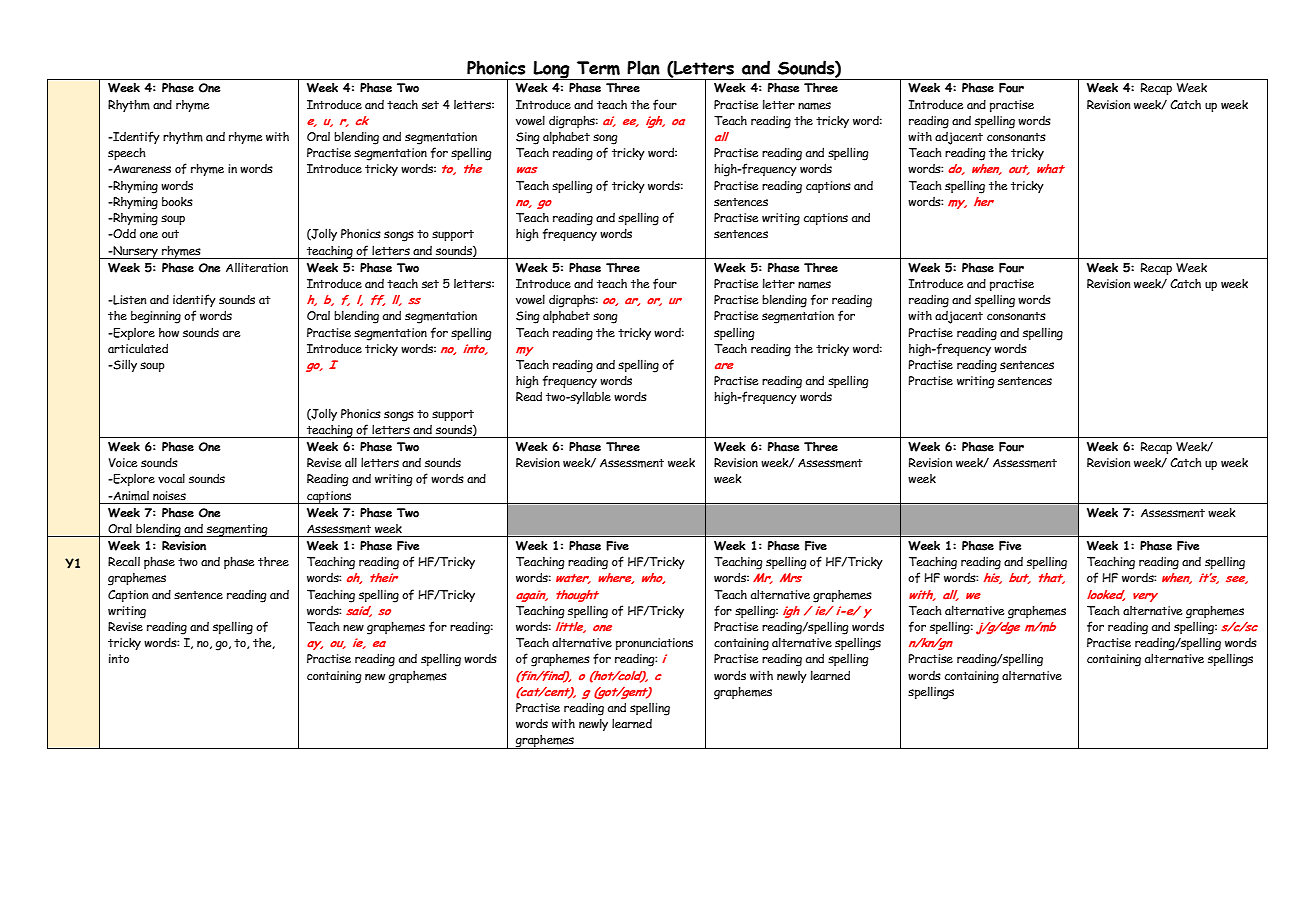  What do you see at coordinates (156, 317) in the document?
I see `beginning` at bounding box center [156, 317].
